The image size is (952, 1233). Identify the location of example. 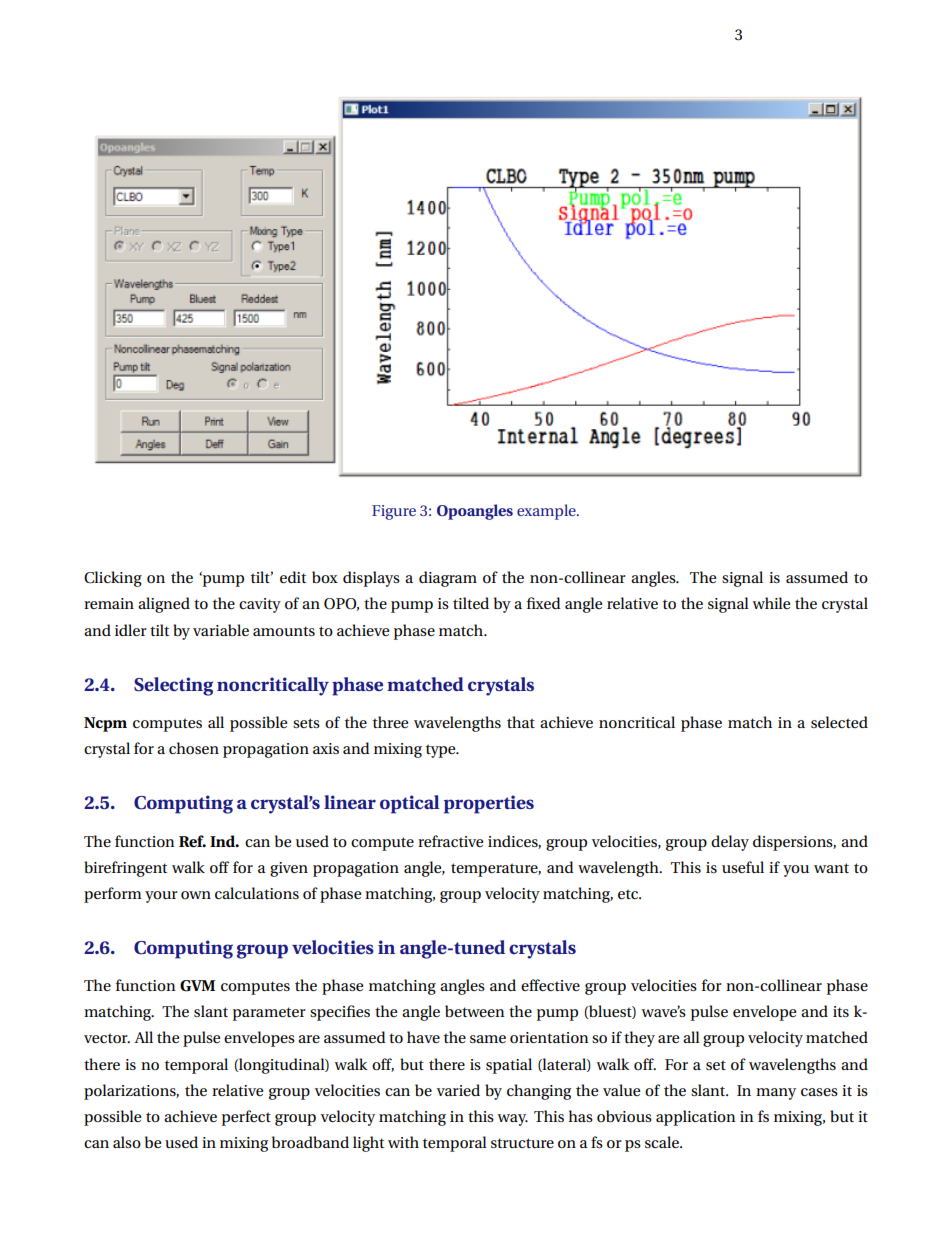
(547, 512).
